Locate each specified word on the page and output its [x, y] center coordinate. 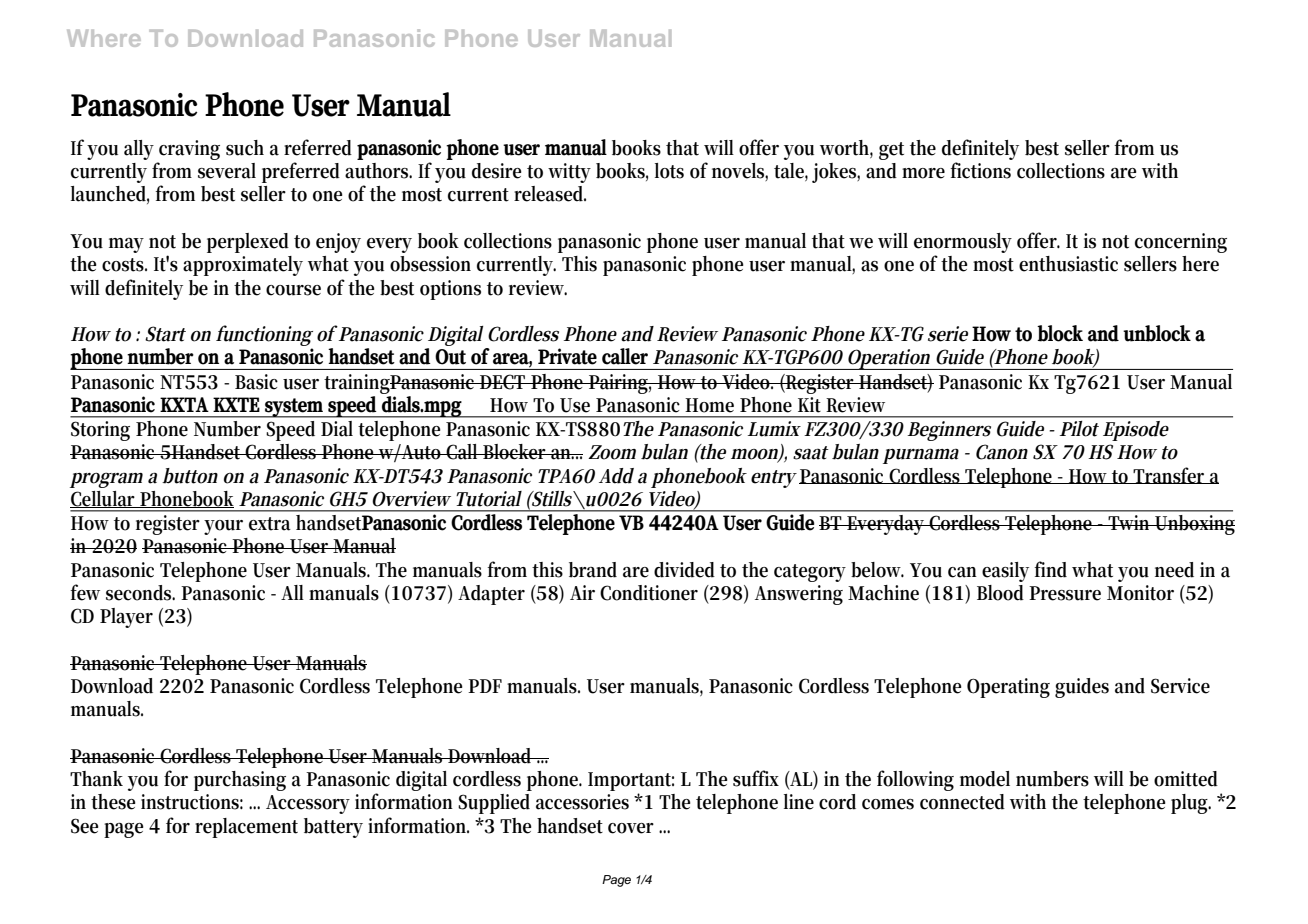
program [106, 480]
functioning [264, 335]
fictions [981, 170]
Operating [1008, 688]
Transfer [1170, 475]
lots [669, 171]
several [227, 171]
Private [567, 356]
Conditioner [649, 593]
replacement [246, 828]
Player [126, 618]
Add [616, 476]
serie [948, 334]
